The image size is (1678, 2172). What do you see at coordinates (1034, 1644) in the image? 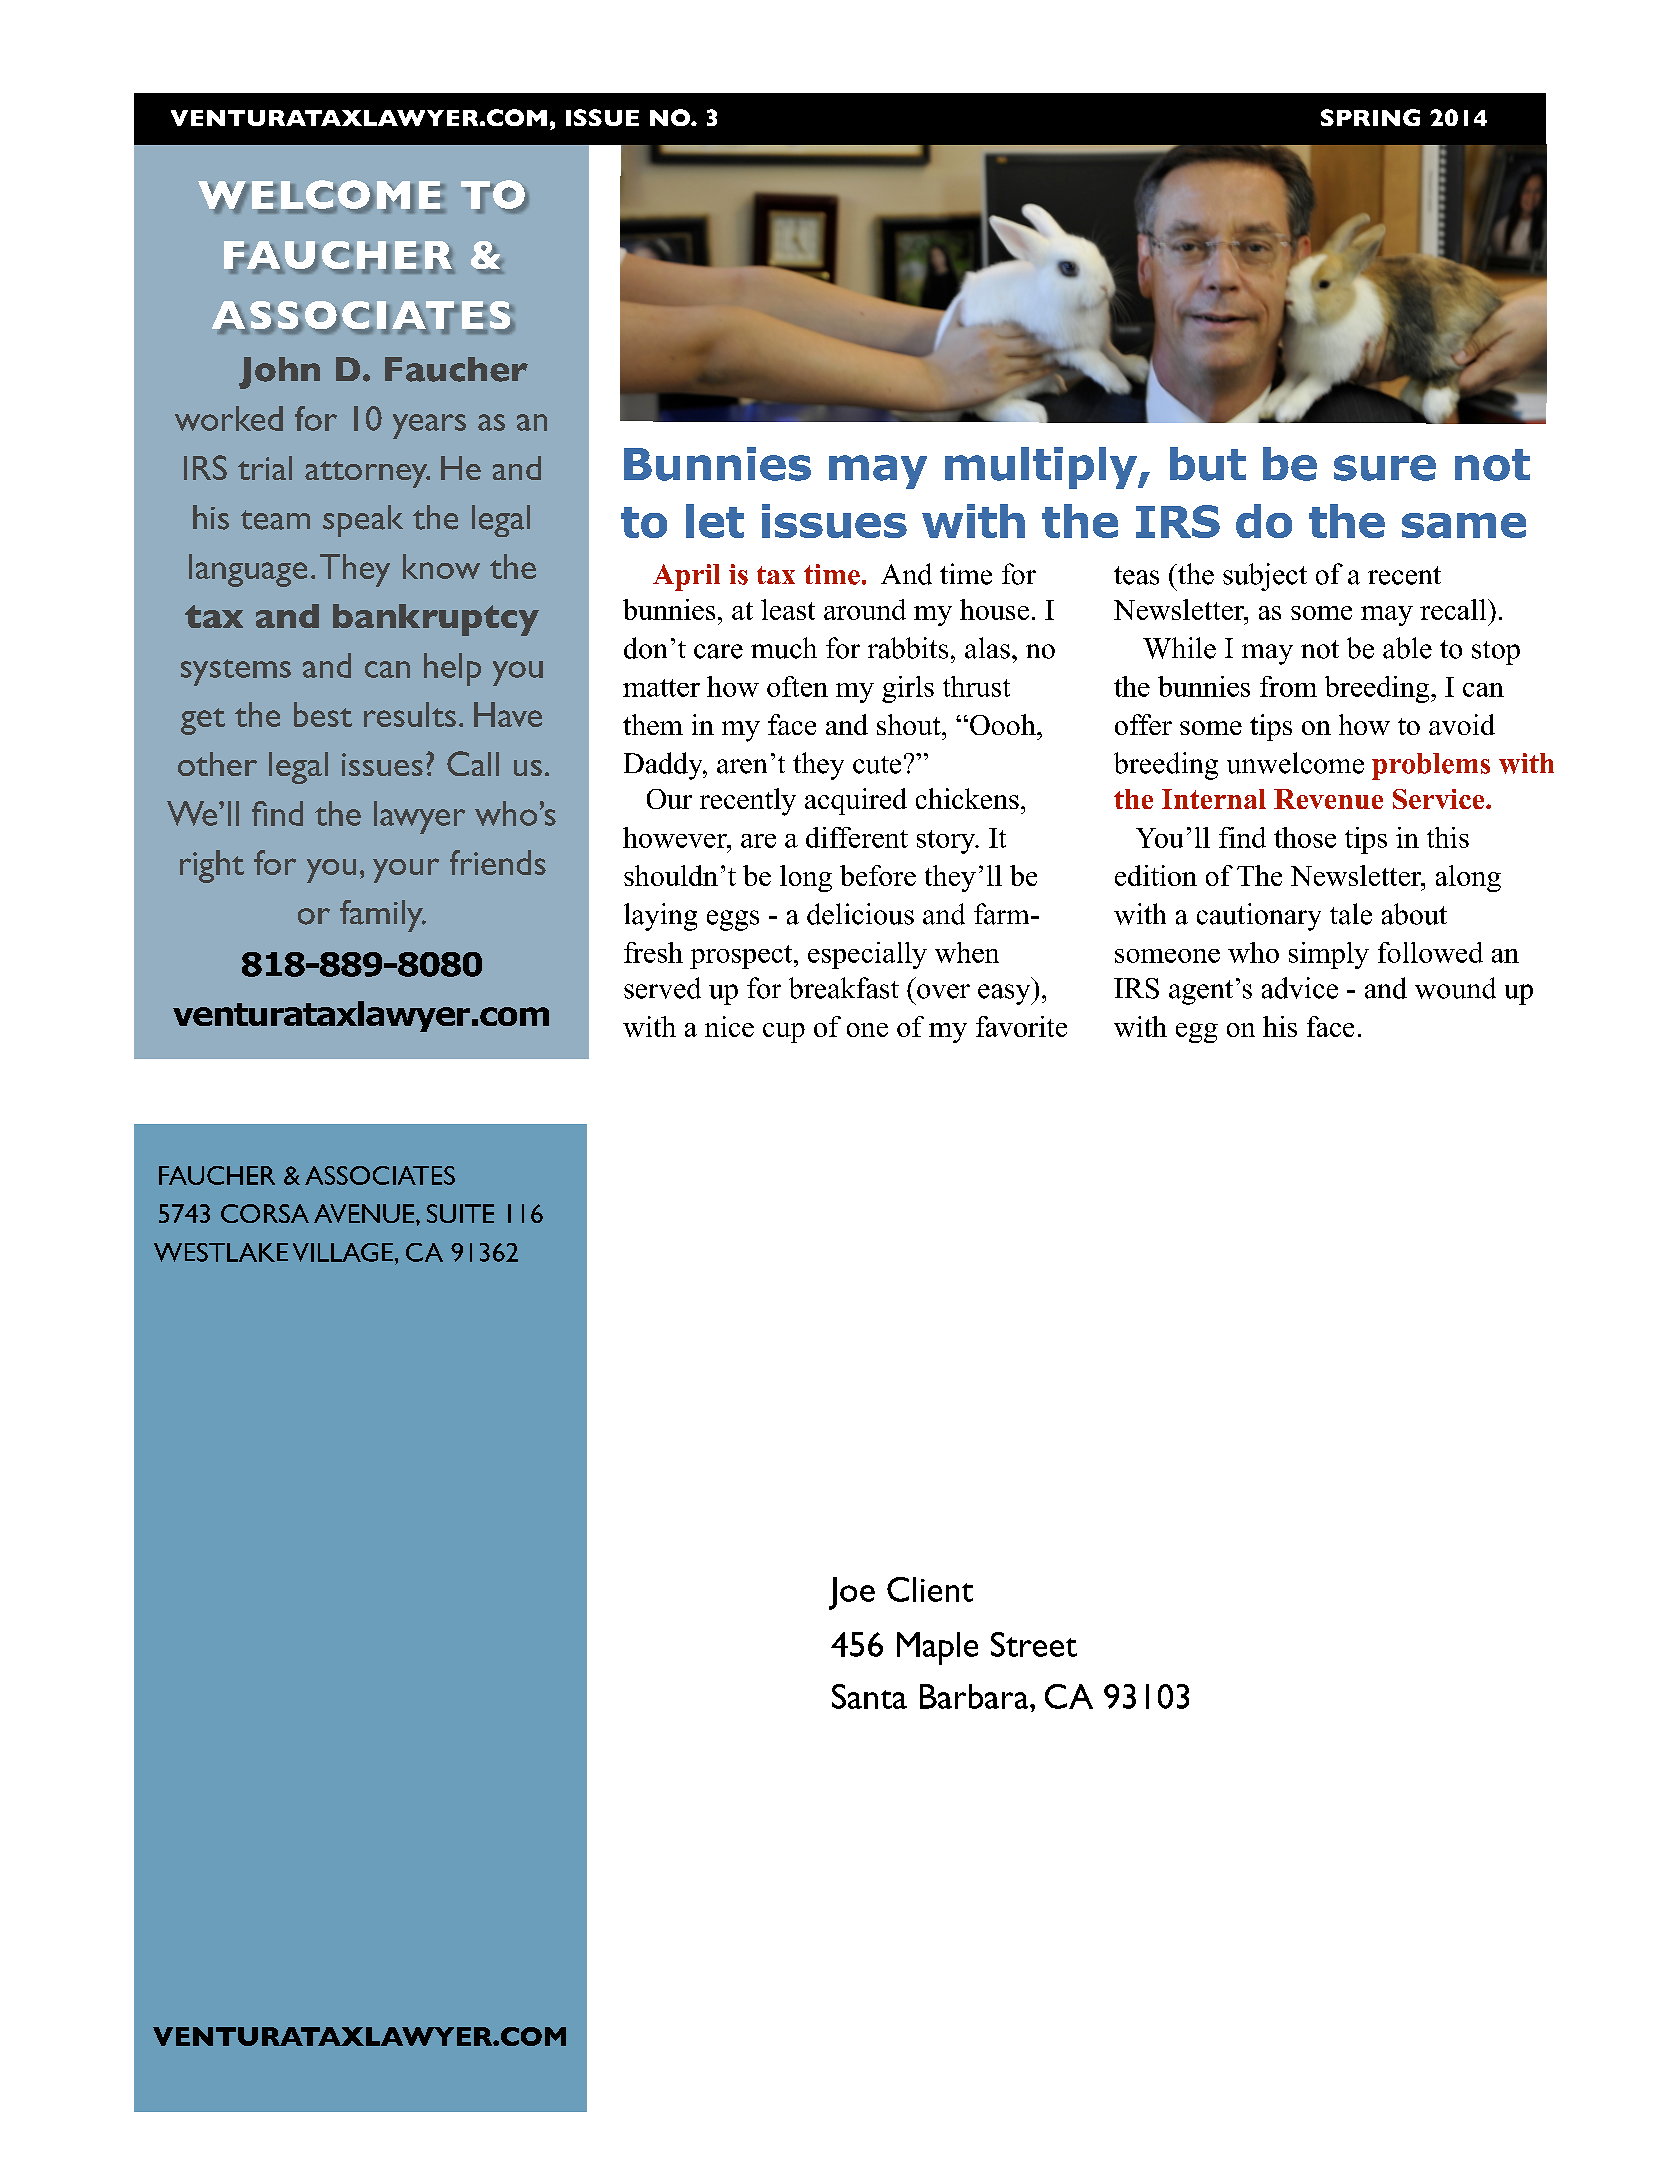
I see `Street` at bounding box center [1034, 1644].
